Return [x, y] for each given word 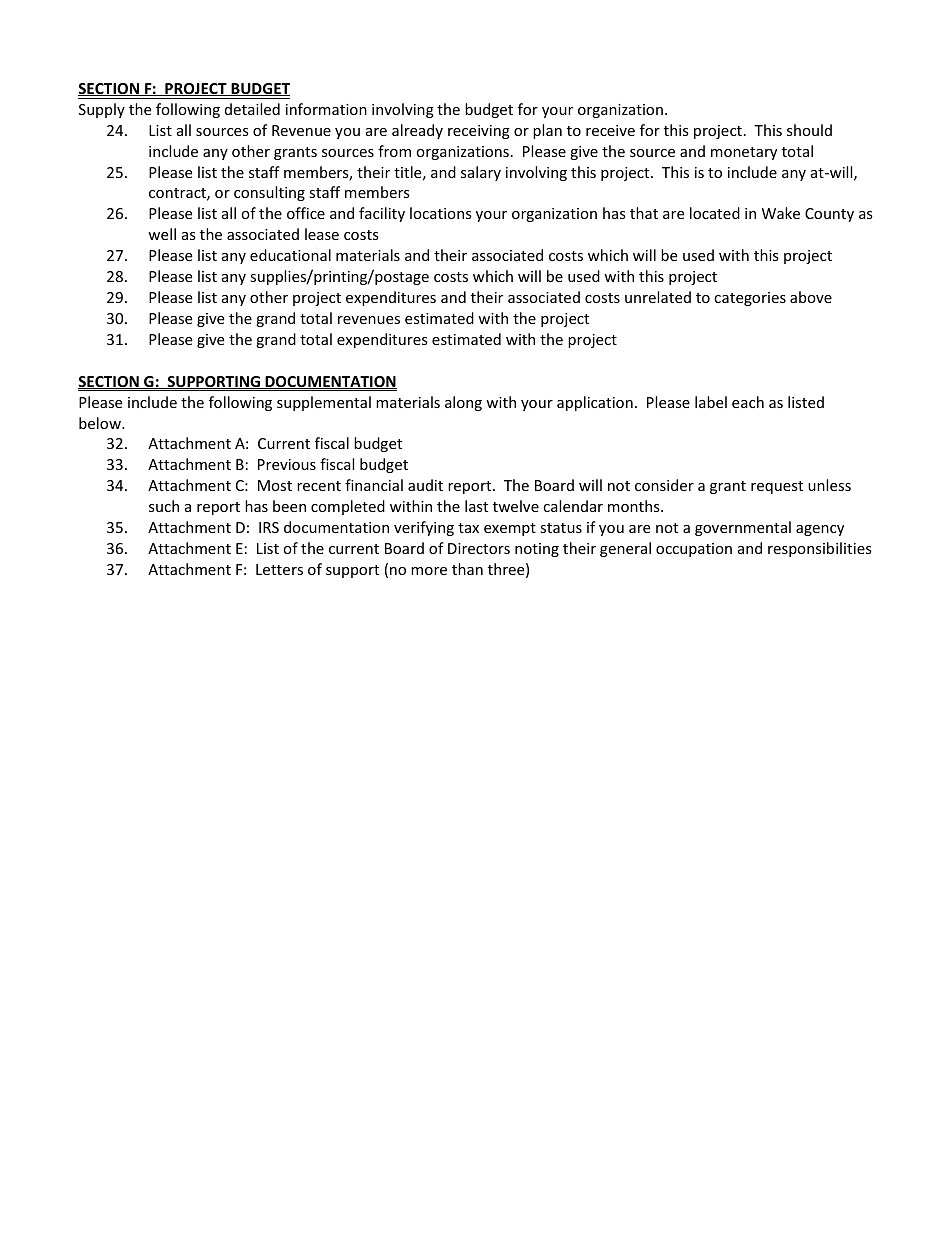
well [162, 234]
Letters [279, 569]
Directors [479, 548]
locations [441, 213]
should [809, 130]
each [748, 402]
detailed [252, 109]
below [101, 423]
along [463, 403]
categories [750, 299]
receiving [479, 132]
